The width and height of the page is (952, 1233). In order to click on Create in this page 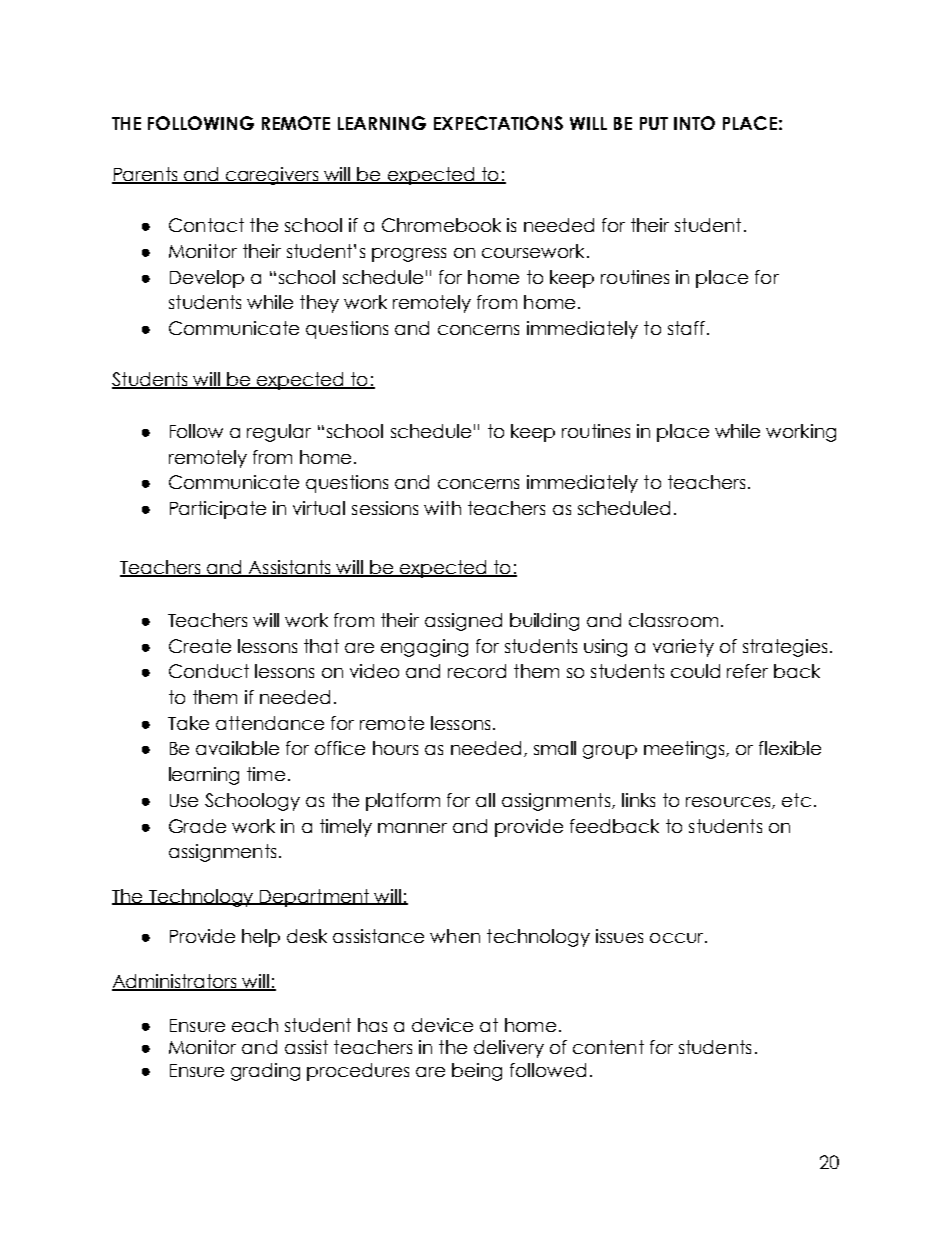, I will do `click(200, 646)`.
